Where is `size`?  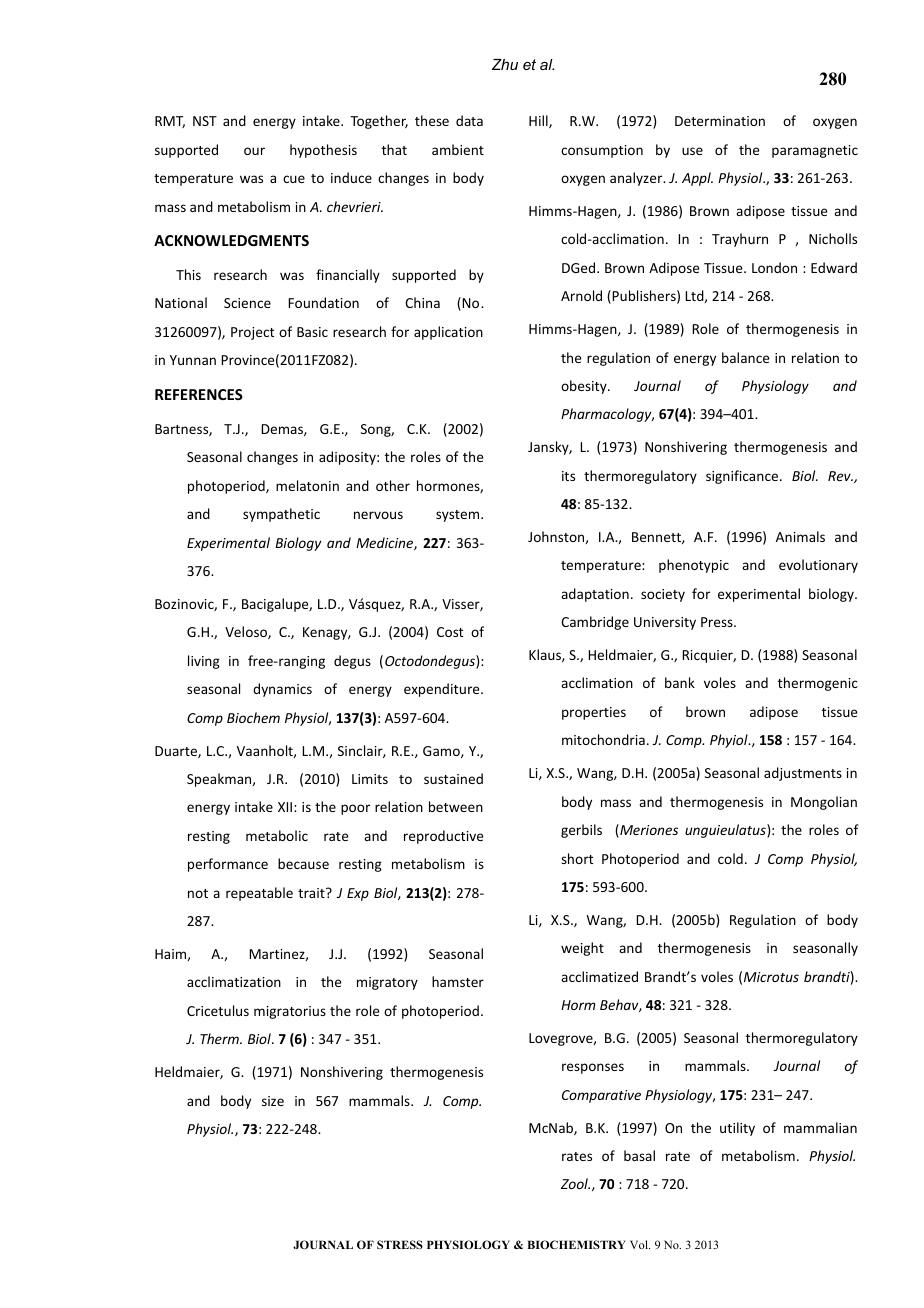 size is located at coordinates (273, 1101).
